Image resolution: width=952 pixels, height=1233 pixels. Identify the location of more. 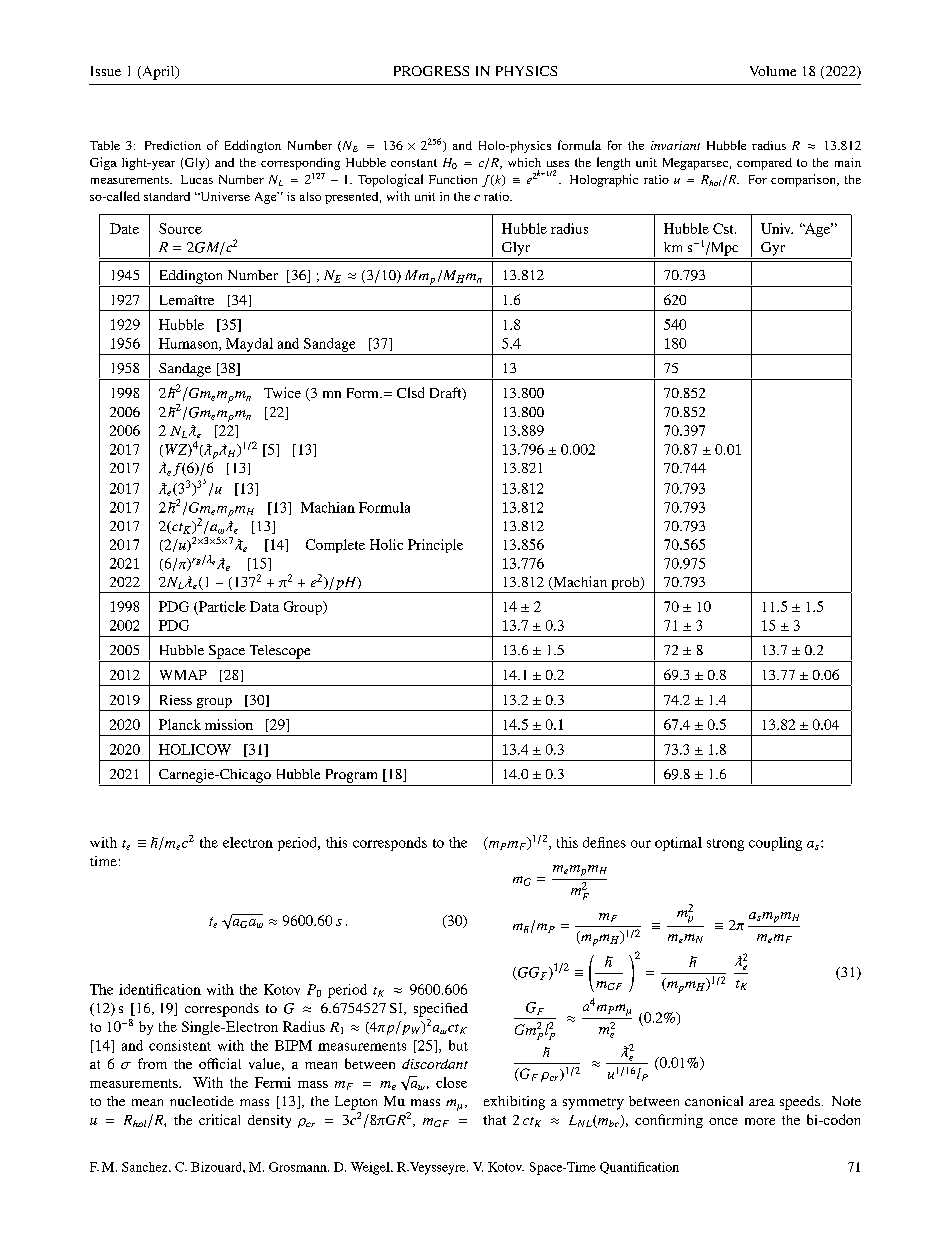
(760, 1121).
